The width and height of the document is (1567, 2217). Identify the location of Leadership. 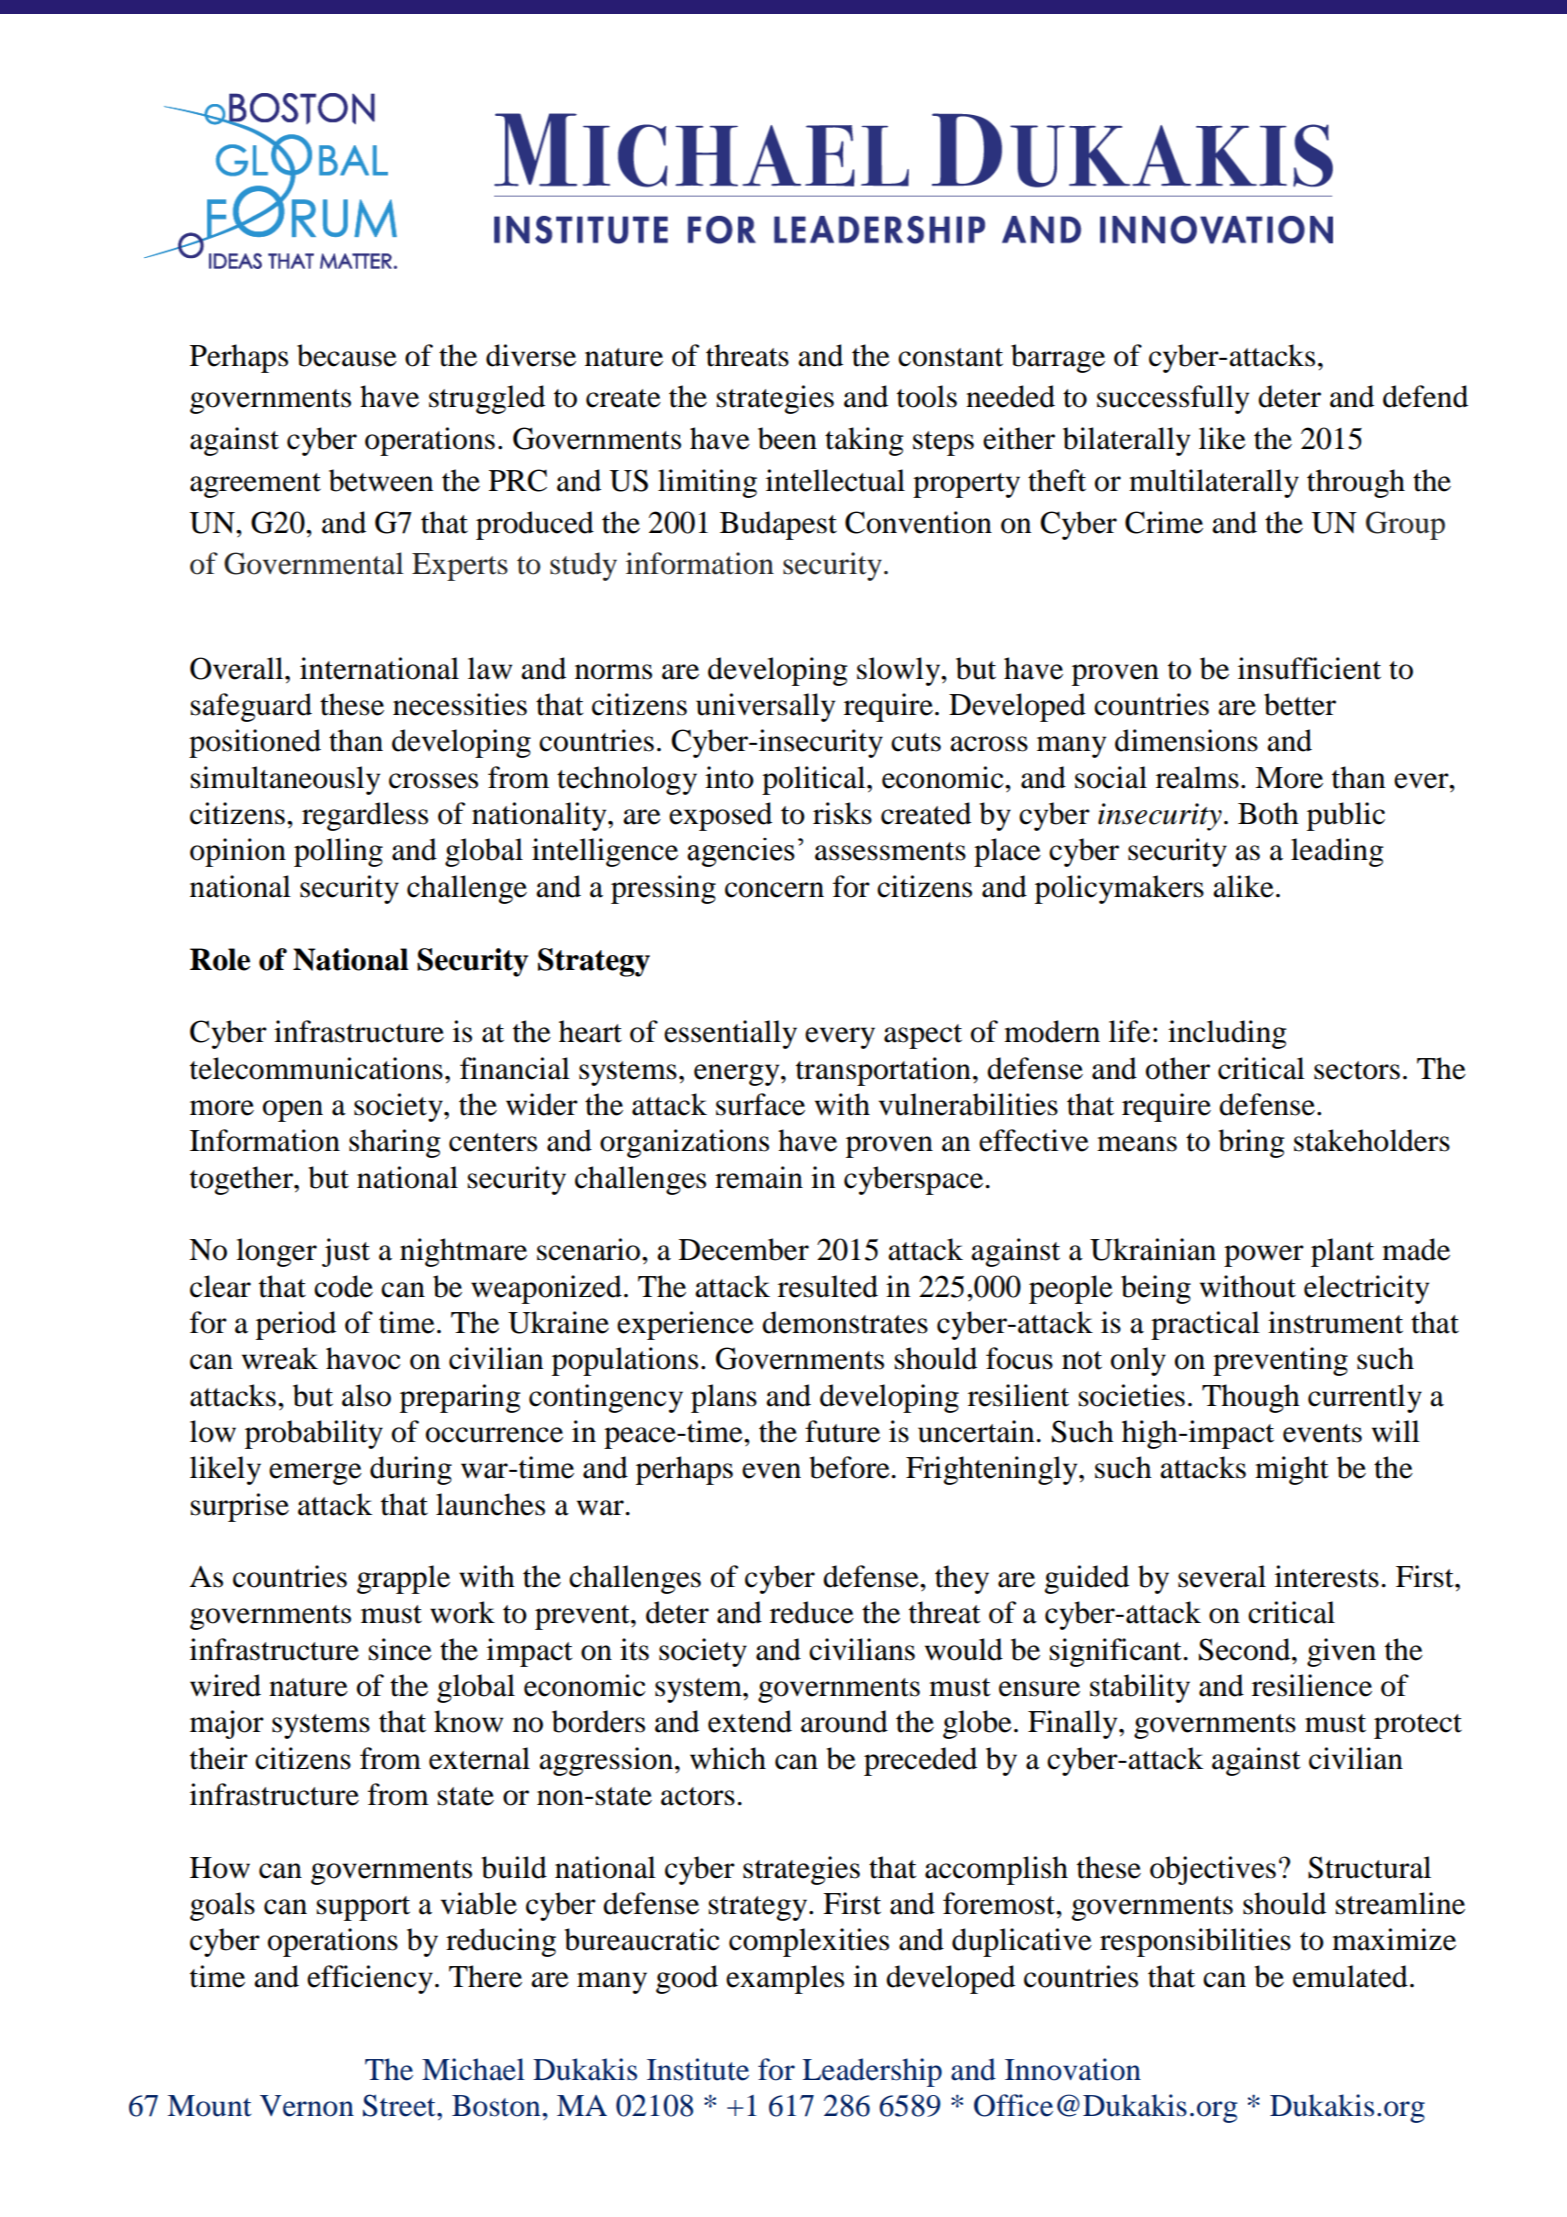
(872, 2072).
